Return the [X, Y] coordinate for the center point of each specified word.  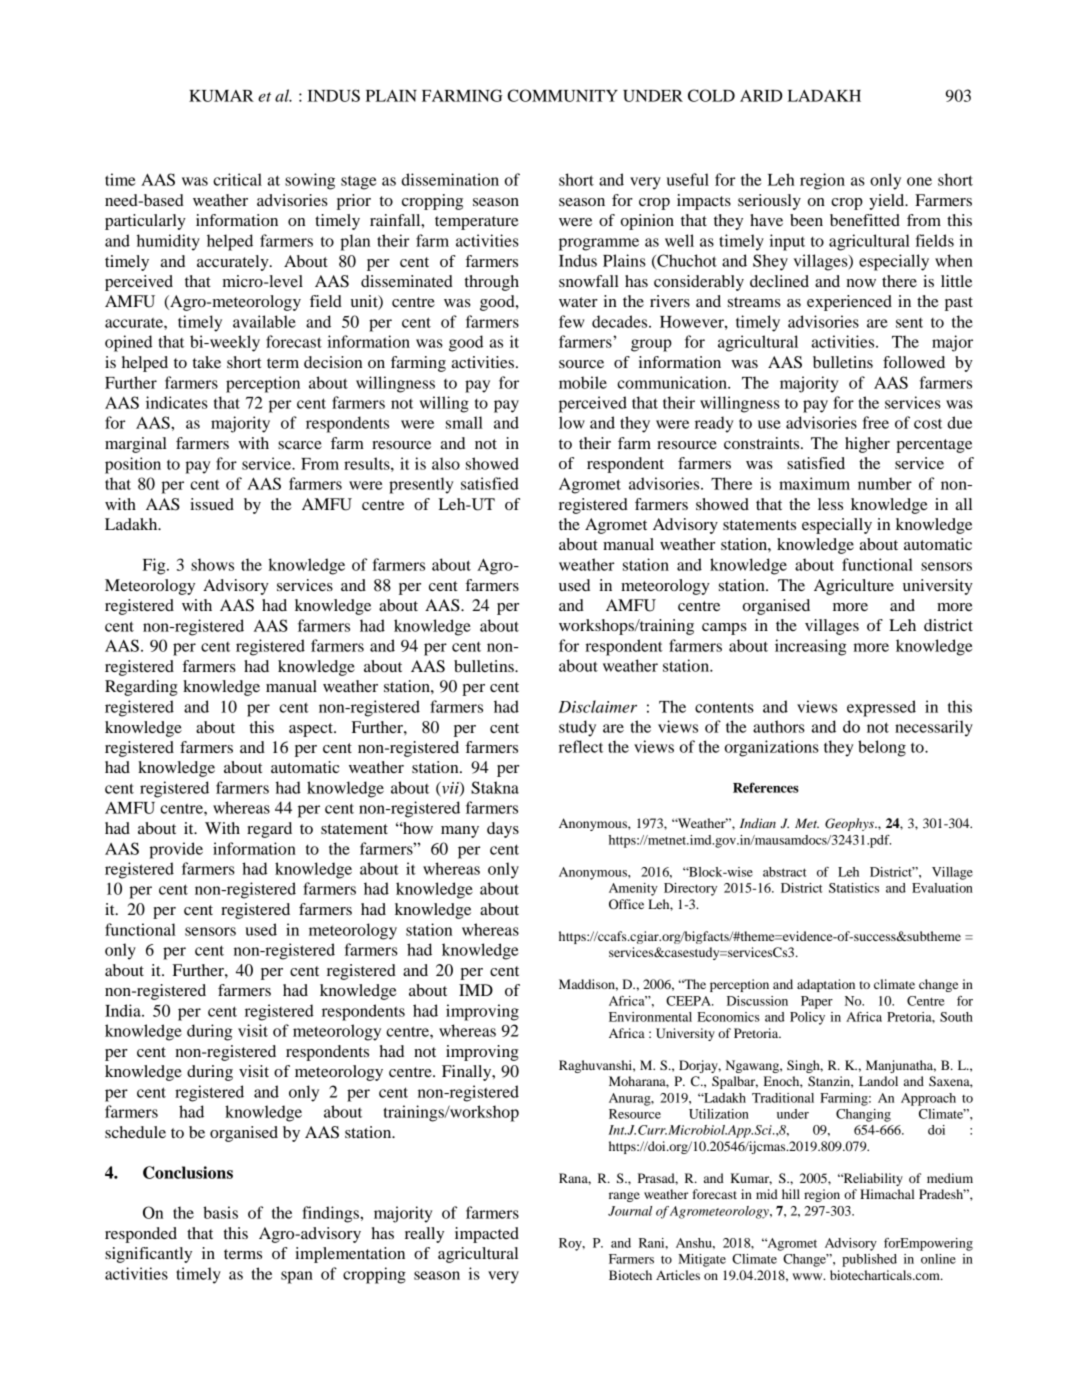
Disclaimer [597, 706]
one [919, 181]
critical [237, 179]
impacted [487, 1235]
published [869, 1260]
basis [220, 1212]
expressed [881, 708]
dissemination [450, 179]
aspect [312, 730]
